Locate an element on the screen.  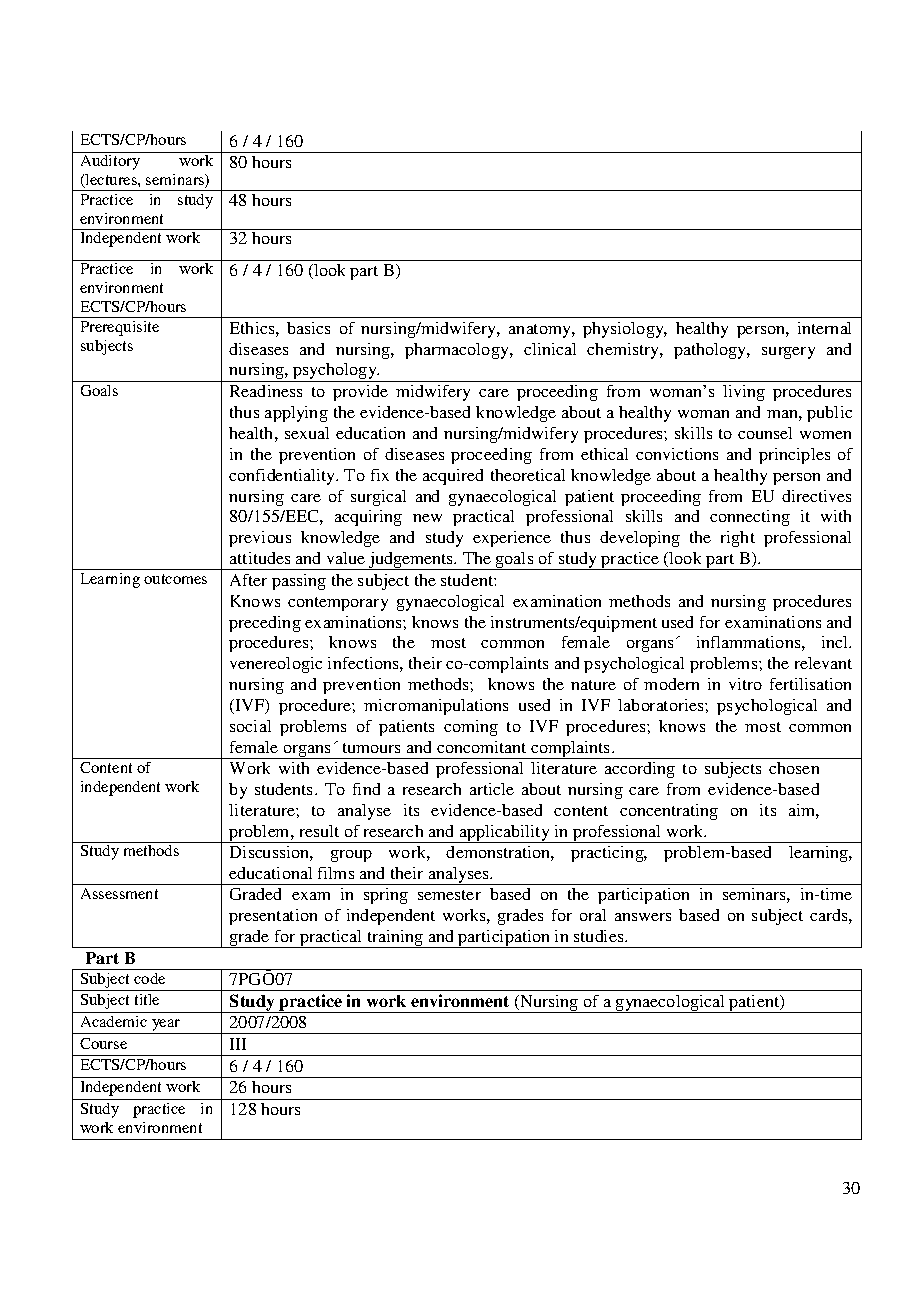
lectures is located at coordinates (111, 181).
